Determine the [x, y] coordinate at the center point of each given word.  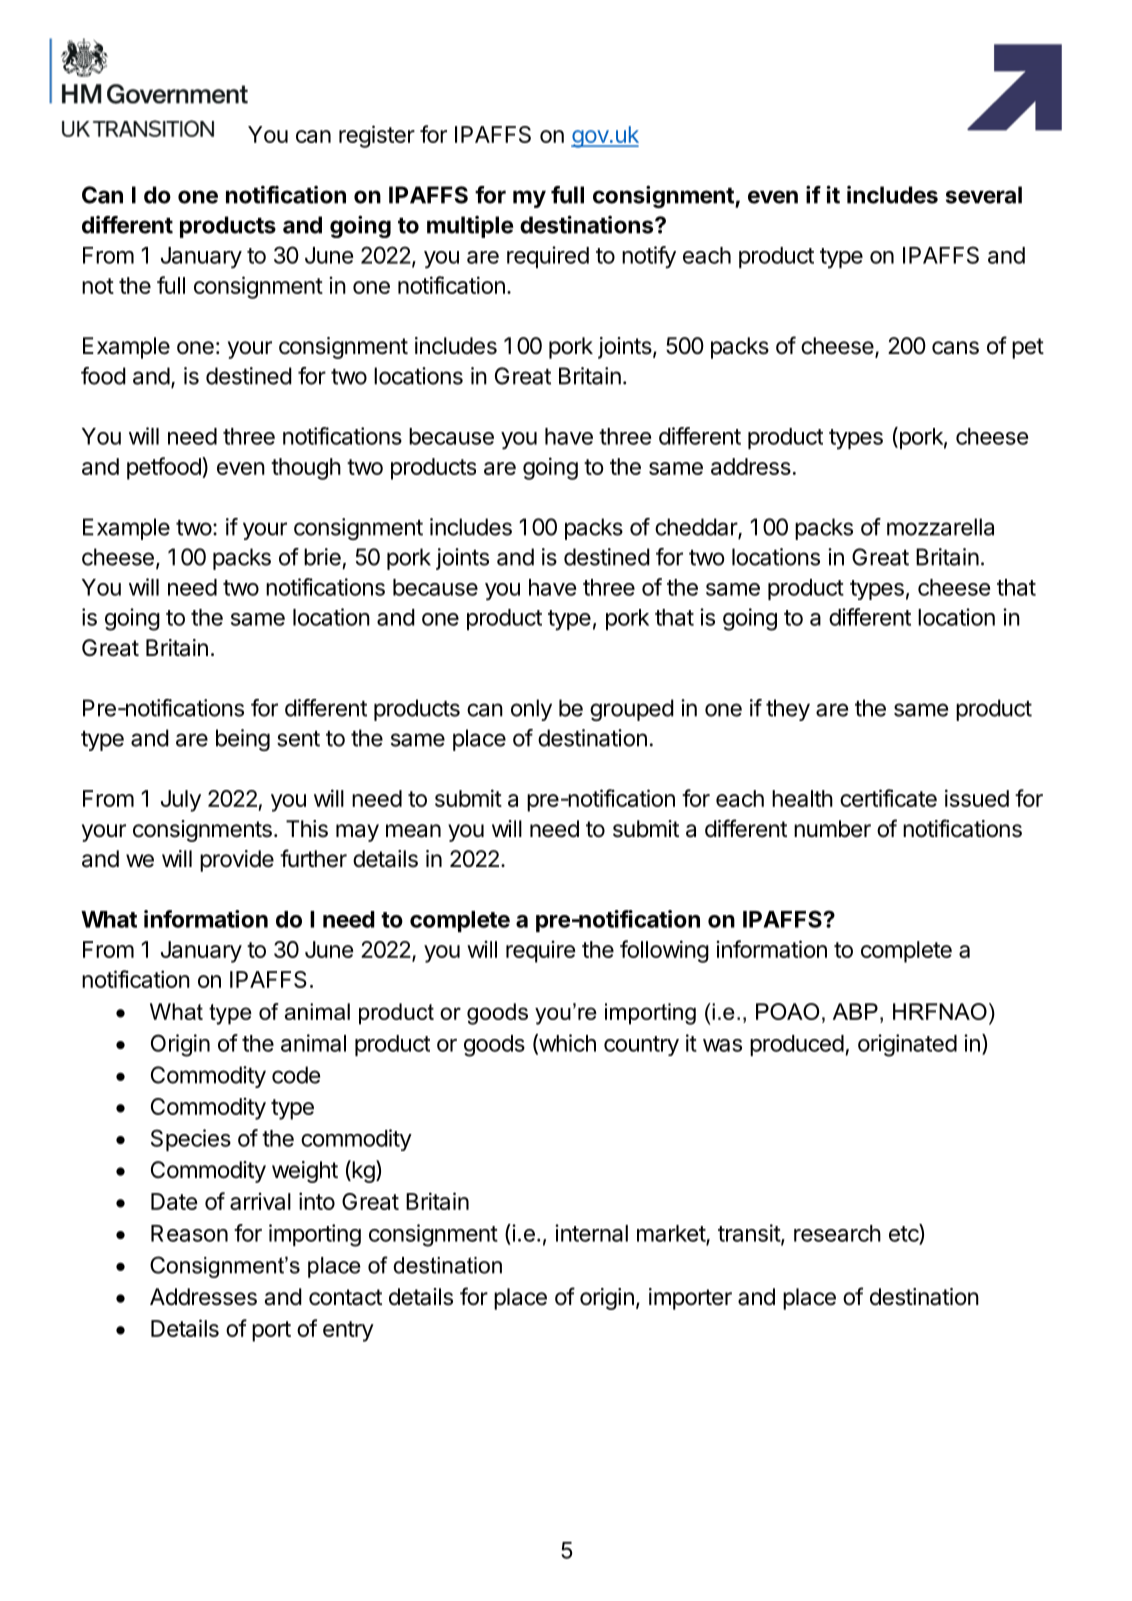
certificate [888, 798]
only [531, 710]
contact [345, 1297]
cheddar [697, 528]
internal [591, 1233]
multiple [470, 227]
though [306, 469]
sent [298, 739]
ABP [855, 1011]
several [984, 195]
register [377, 136]
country [641, 1046]
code [296, 1075]
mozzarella [940, 527]
